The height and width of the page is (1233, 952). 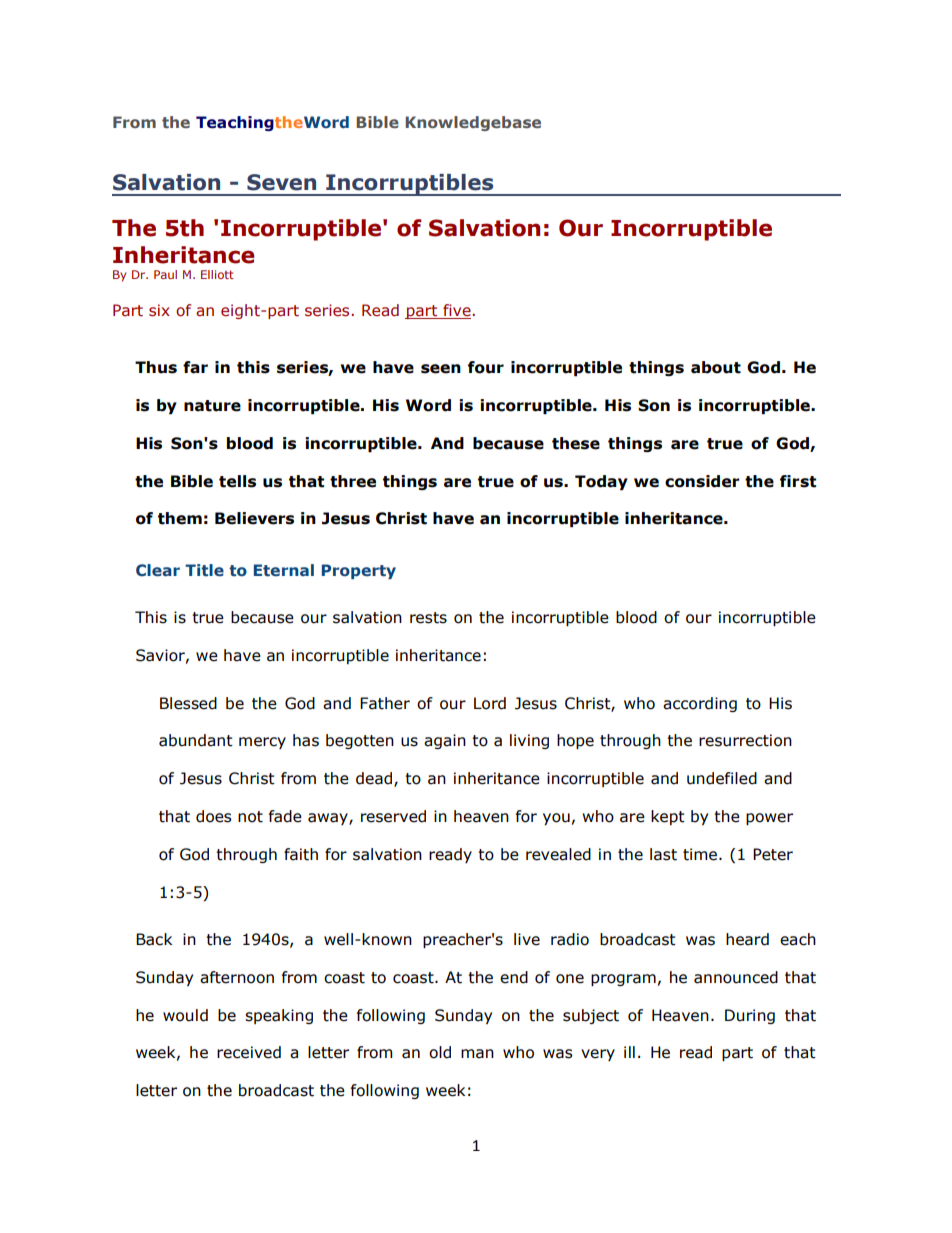 I want to click on about, so click(x=716, y=367).
